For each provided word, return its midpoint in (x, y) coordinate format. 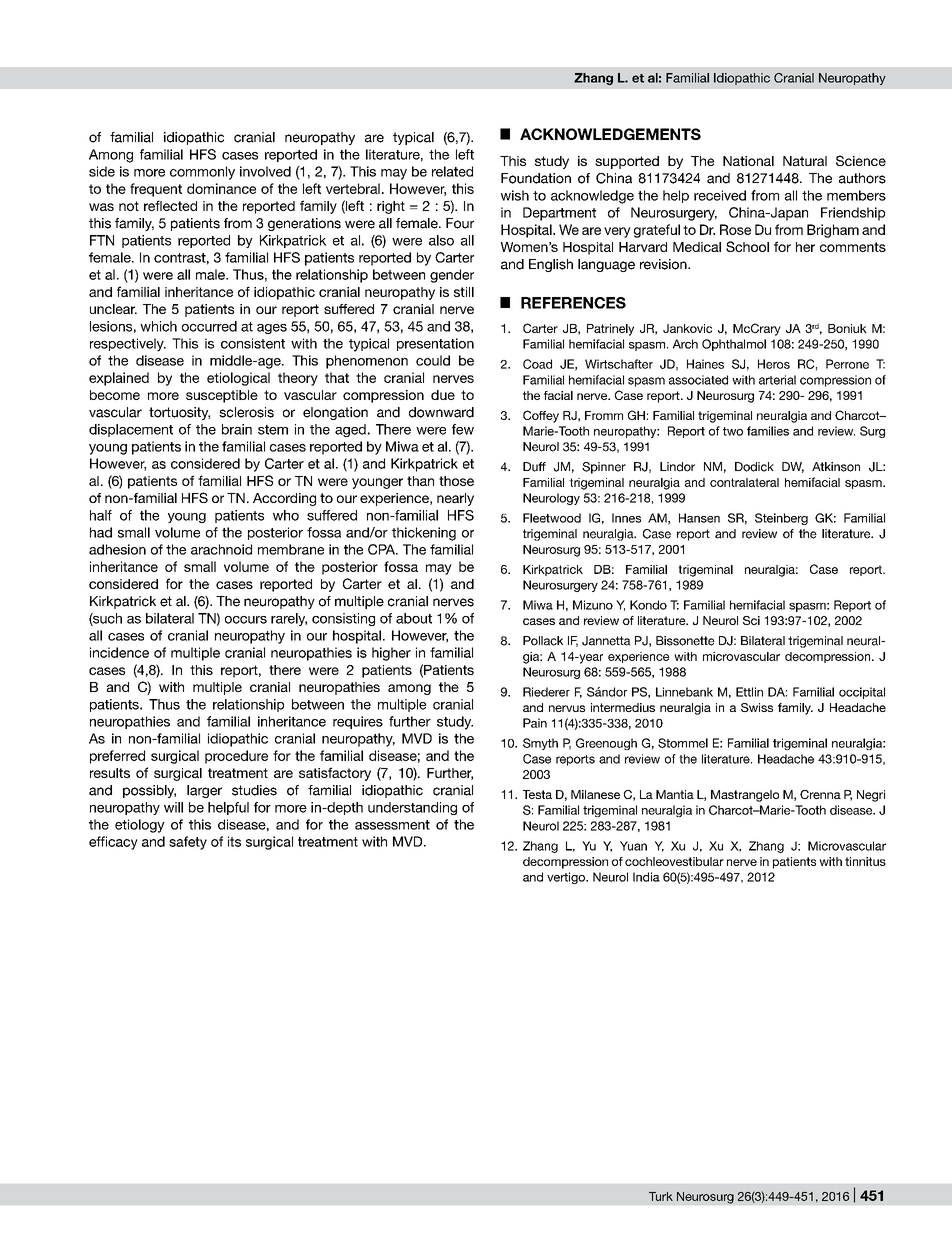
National (748, 161)
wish (515, 195)
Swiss (757, 707)
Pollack (543, 641)
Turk (661, 1196)
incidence (119, 652)
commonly (202, 173)
